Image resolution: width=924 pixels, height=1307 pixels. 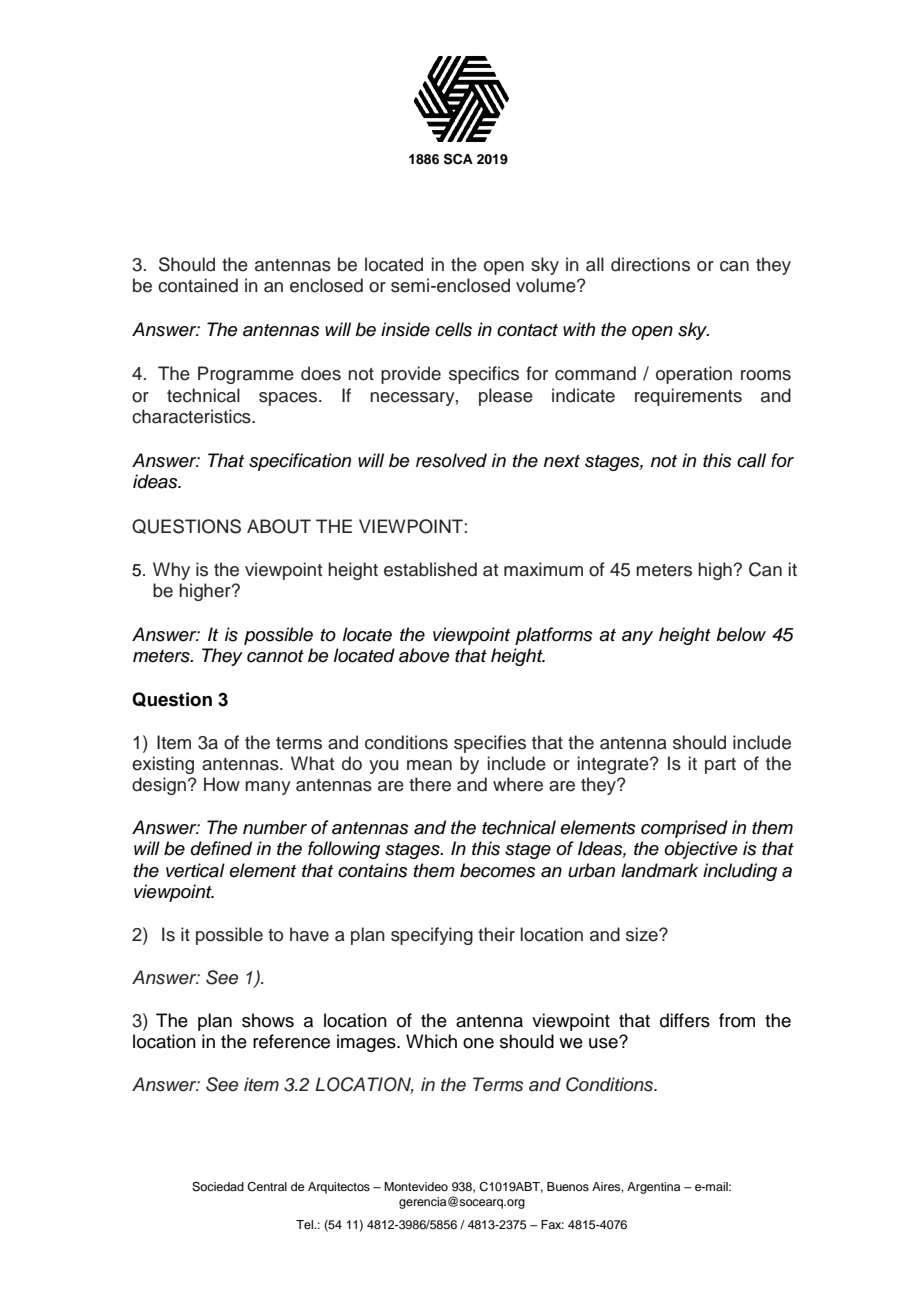 What do you see at coordinates (701, 850) in the page?
I see `objective` at bounding box center [701, 850].
